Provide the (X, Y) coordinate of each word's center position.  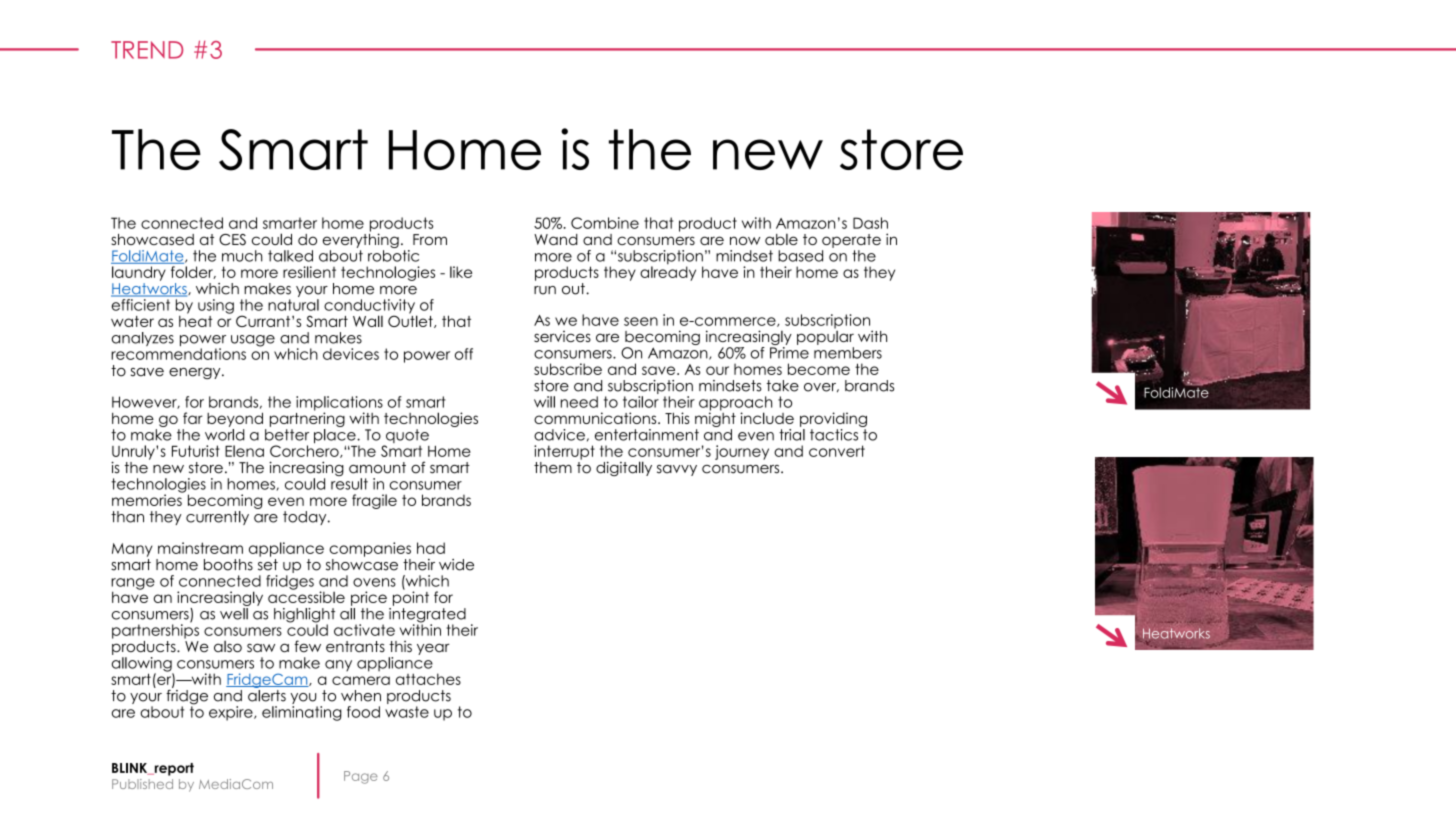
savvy (677, 470)
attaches (428, 679)
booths (228, 565)
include (767, 418)
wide (456, 565)
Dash (870, 223)
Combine (605, 223)
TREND (147, 50)
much (242, 256)
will (544, 402)
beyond (235, 419)
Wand (556, 239)
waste (407, 712)
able (781, 239)
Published (142, 784)
